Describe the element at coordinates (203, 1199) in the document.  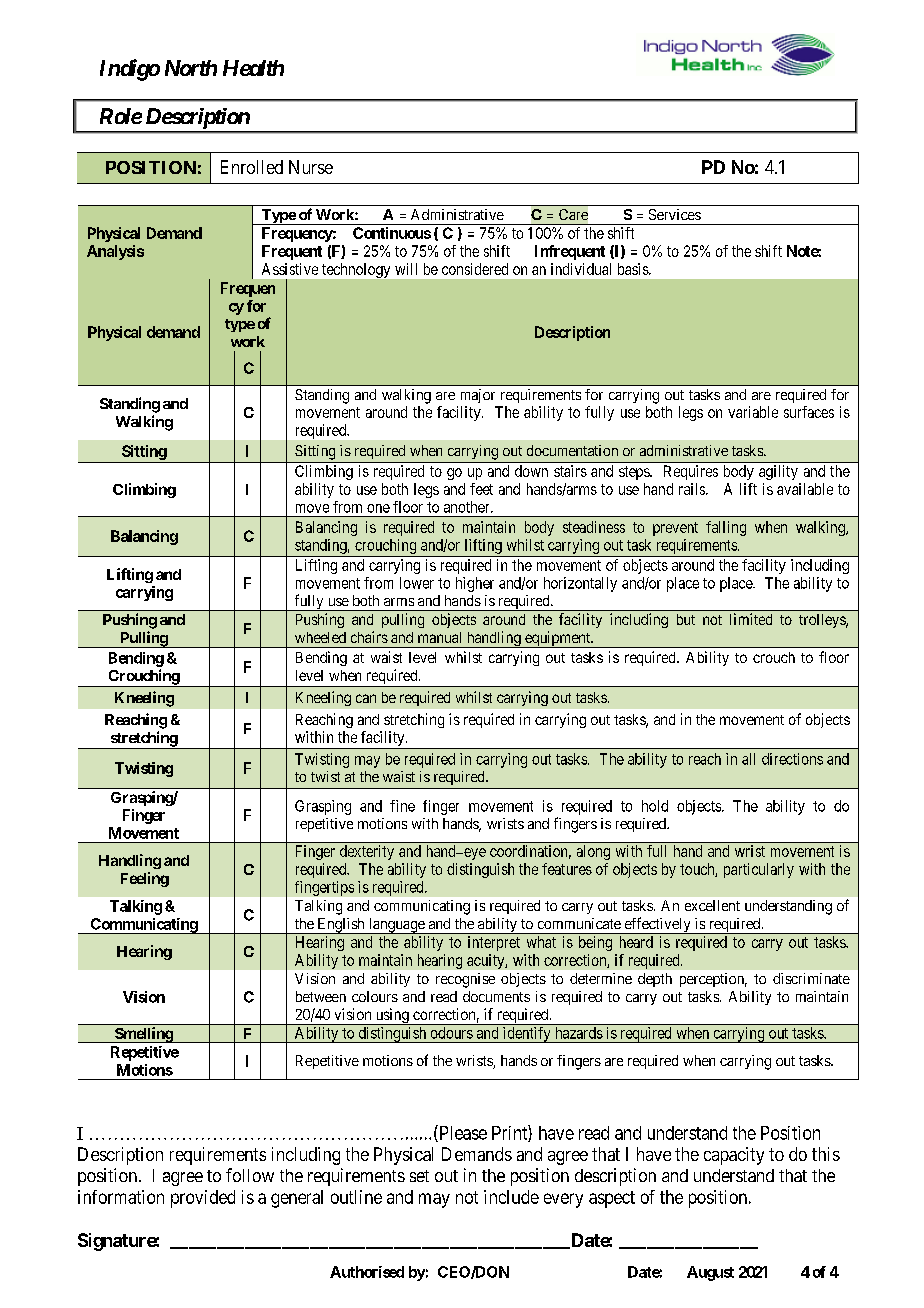
I see `provided` at that location.
